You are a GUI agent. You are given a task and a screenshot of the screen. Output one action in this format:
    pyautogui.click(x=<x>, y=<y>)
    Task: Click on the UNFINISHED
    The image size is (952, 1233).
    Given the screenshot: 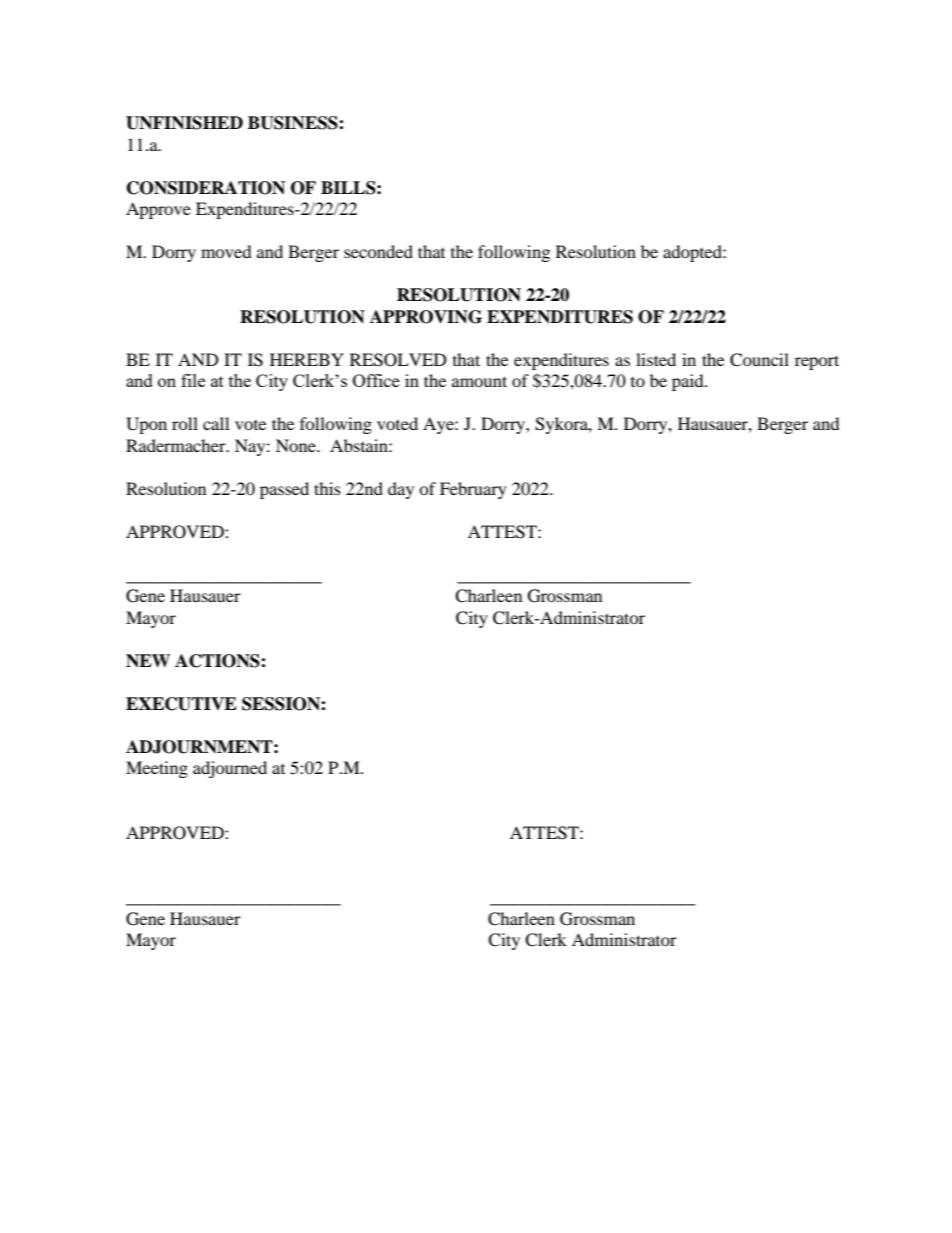 What is the action you would take?
    pyautogui.click(x=184, y=123)
